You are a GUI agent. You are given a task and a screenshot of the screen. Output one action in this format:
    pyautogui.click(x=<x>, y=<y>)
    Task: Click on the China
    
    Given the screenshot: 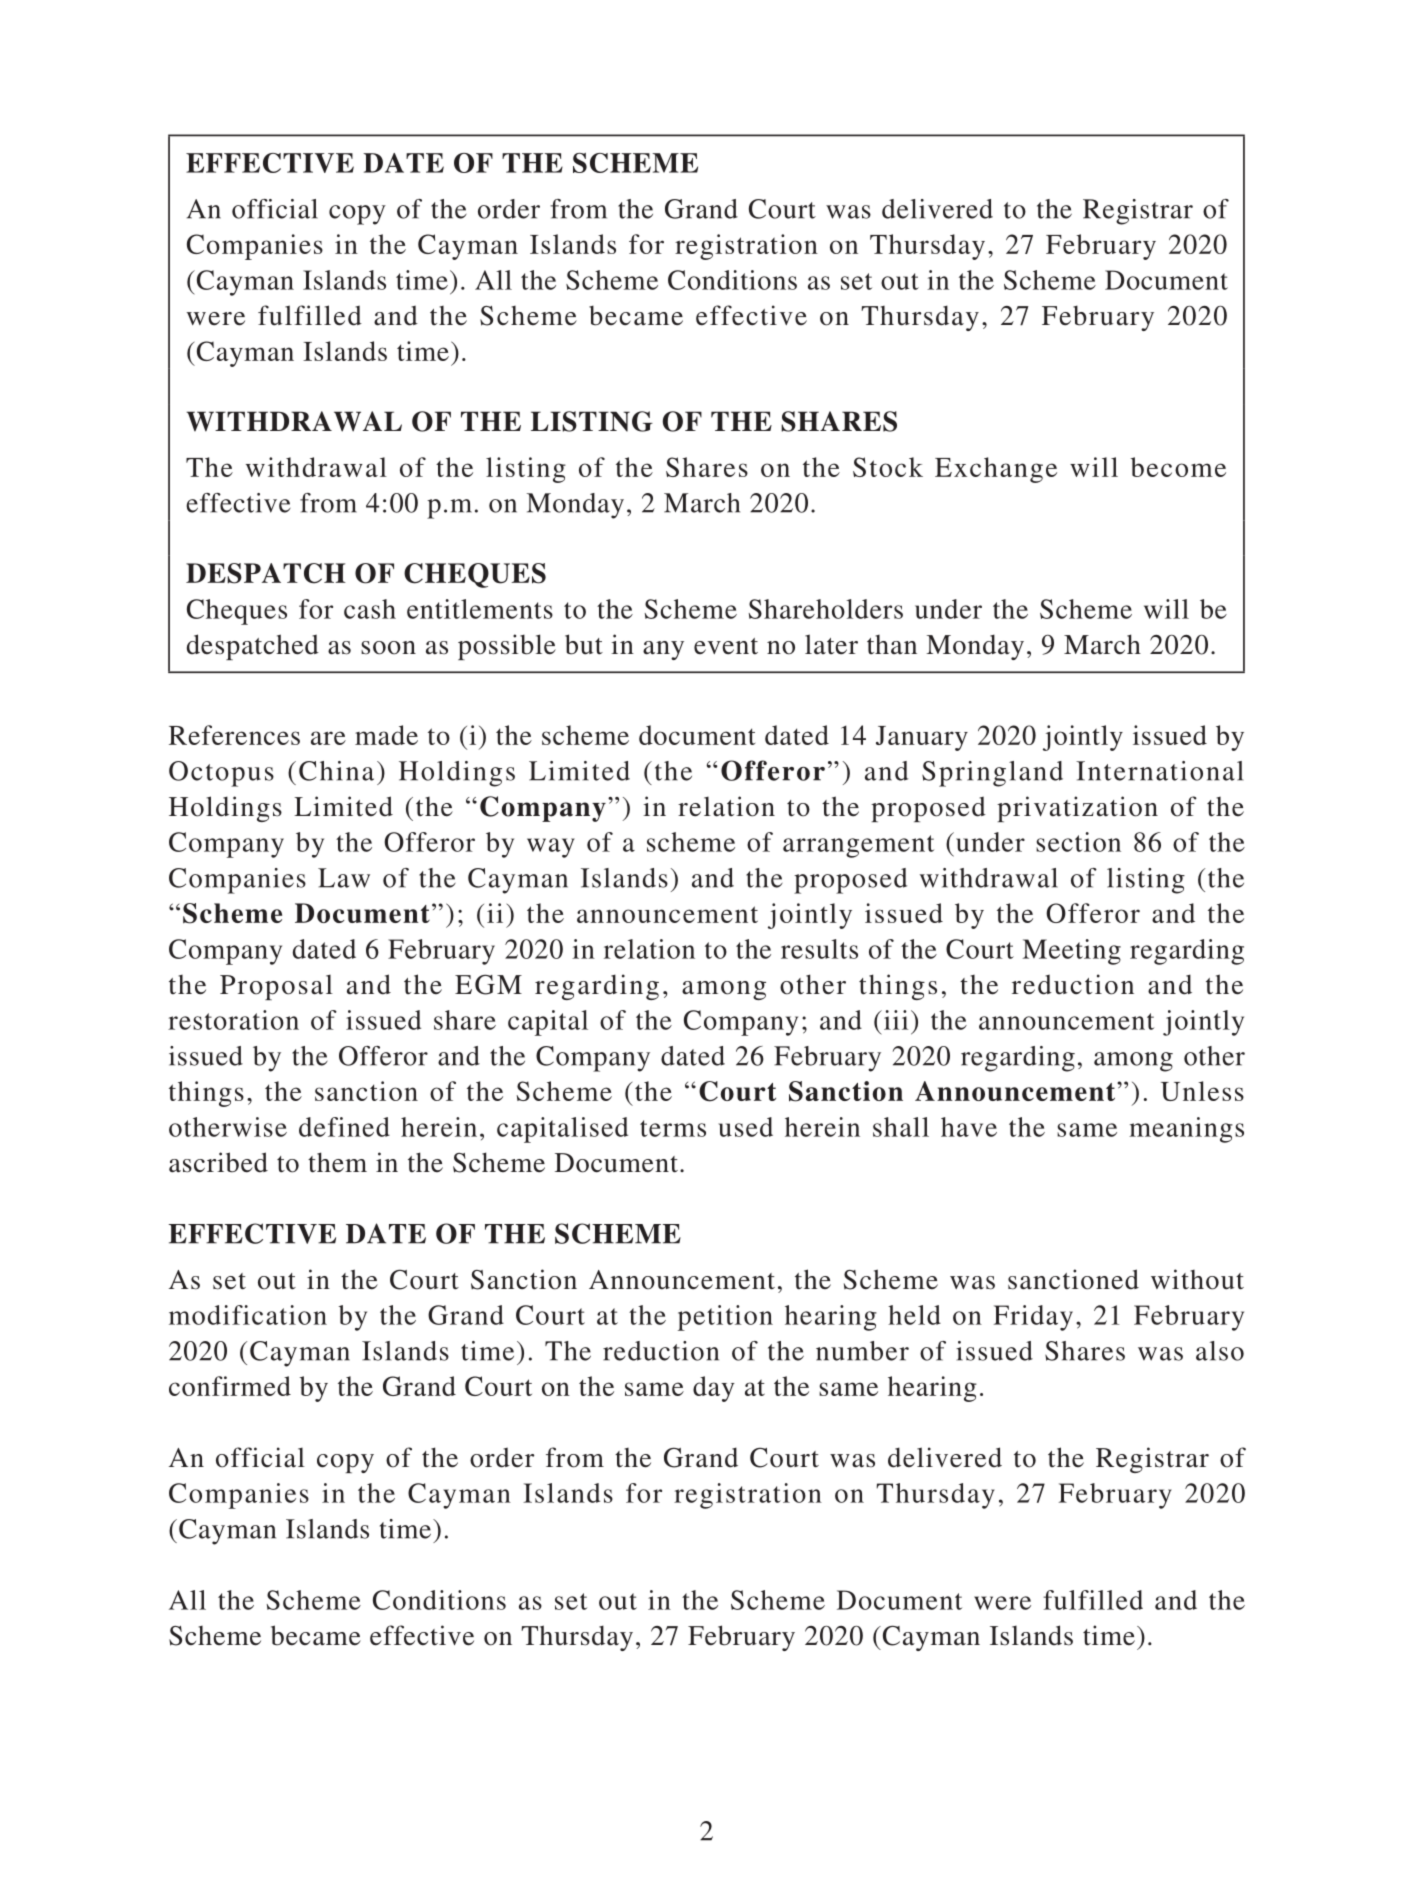 What is the action you would take?
    pyautogui.click(x=336, y=771)
